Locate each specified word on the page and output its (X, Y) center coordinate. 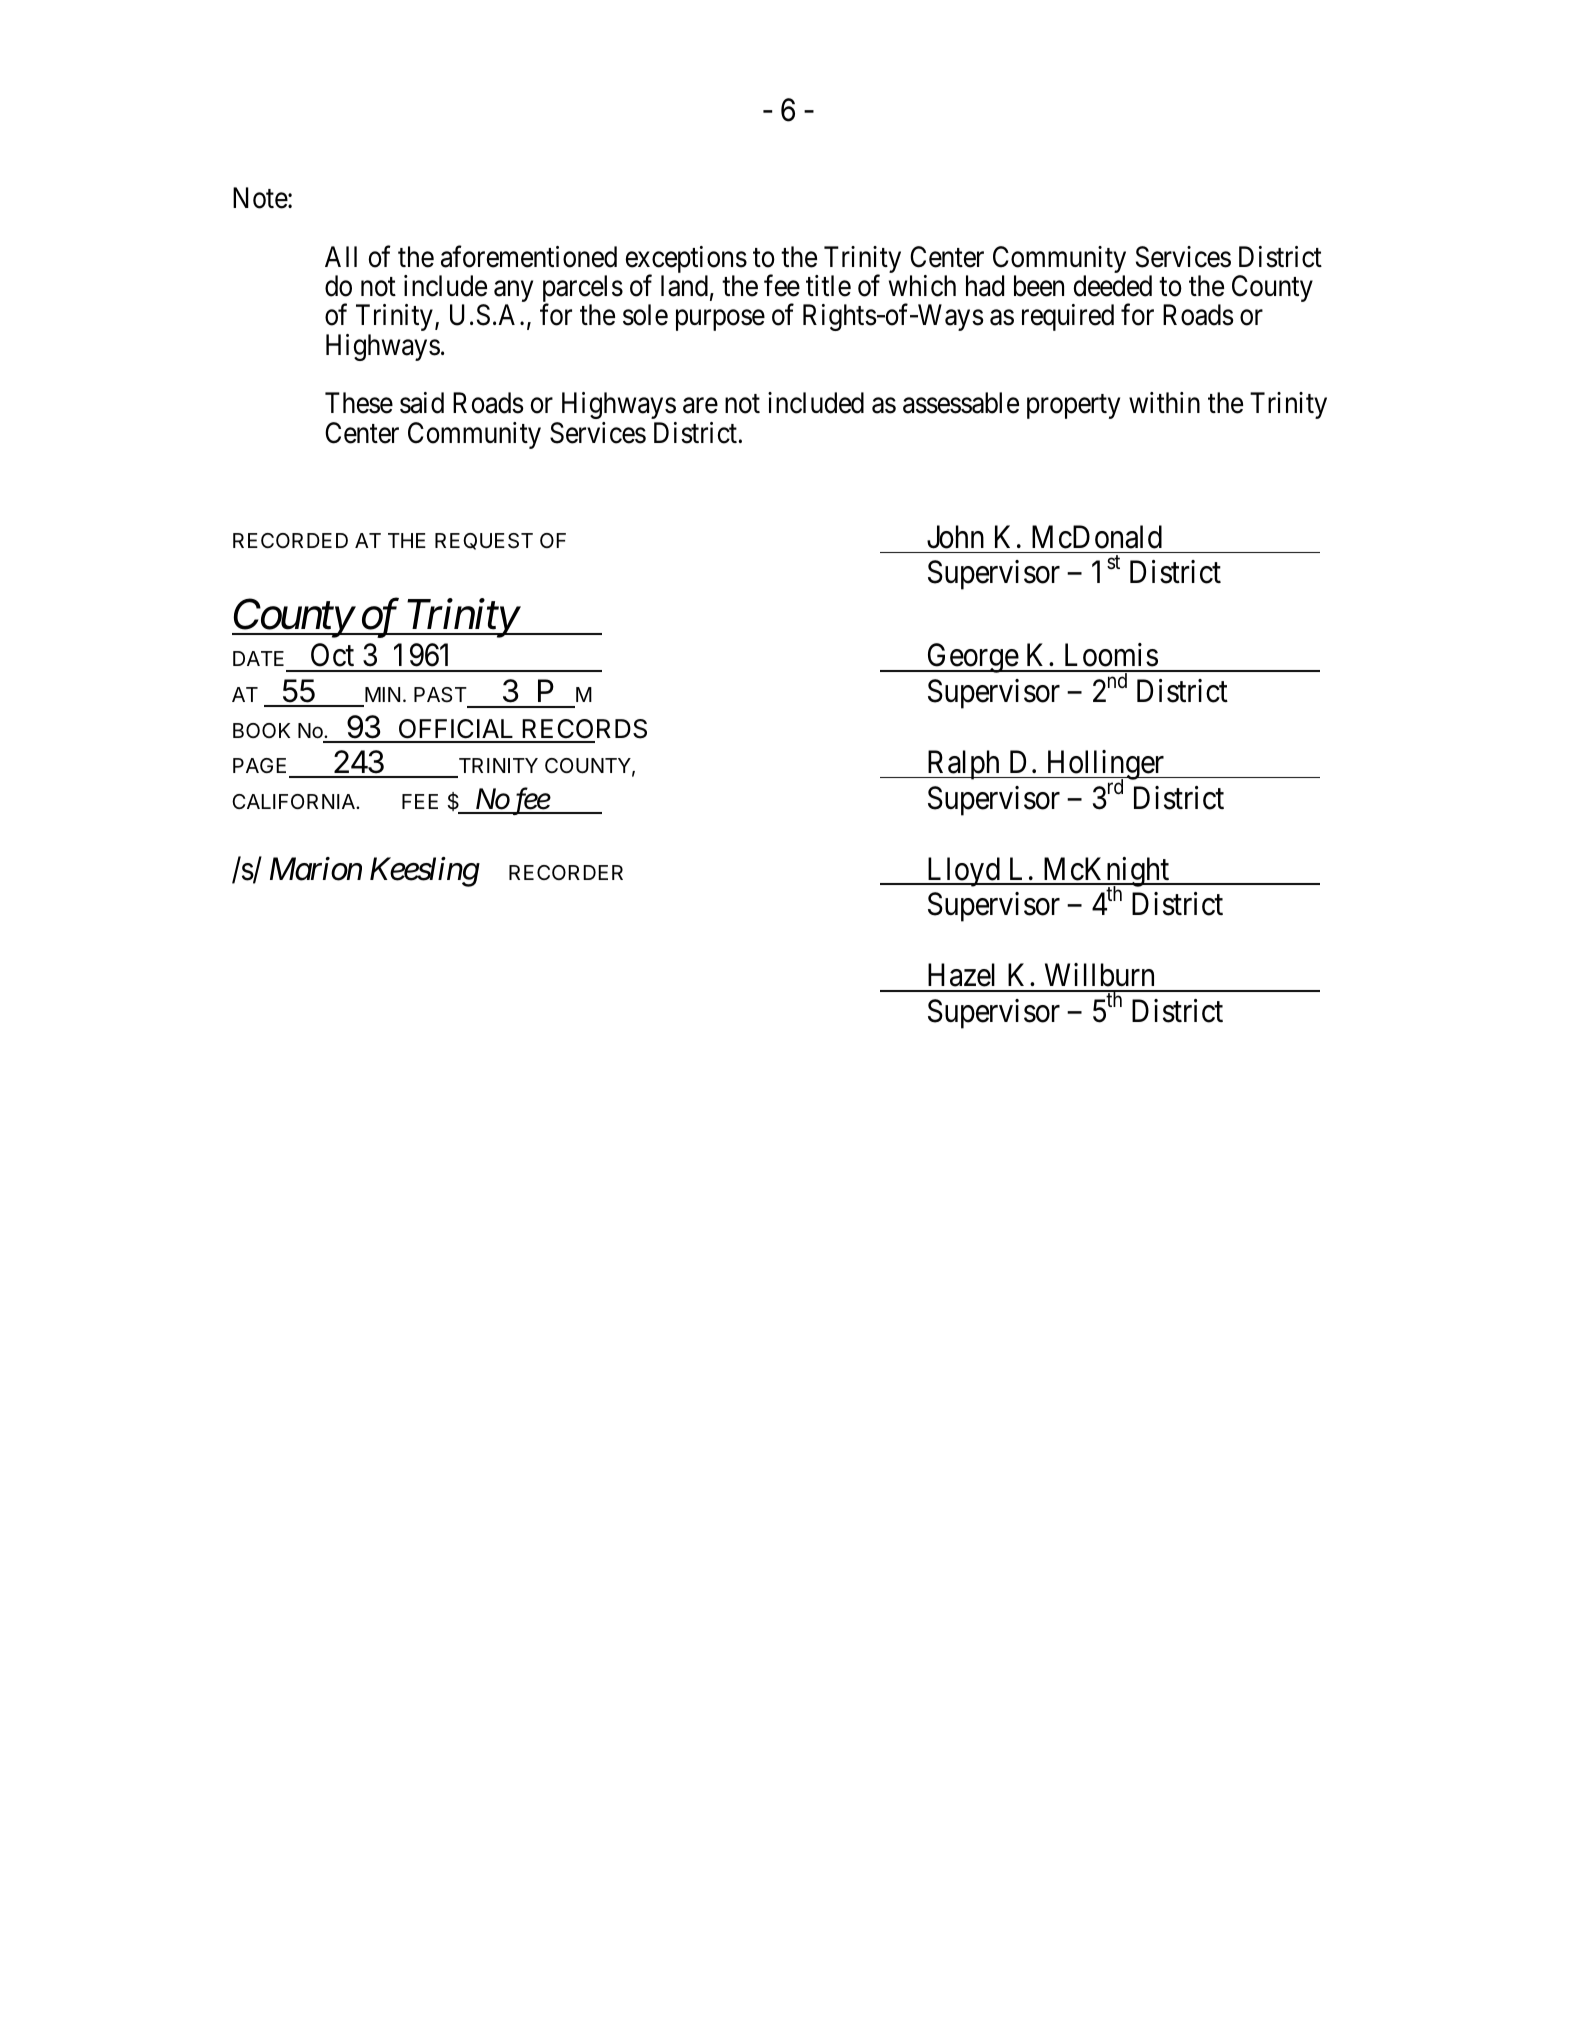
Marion (316, 869)
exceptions (686, 261)
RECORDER (566, 872)
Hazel (961, 975)
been (1039, 286)
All (341, 256)
